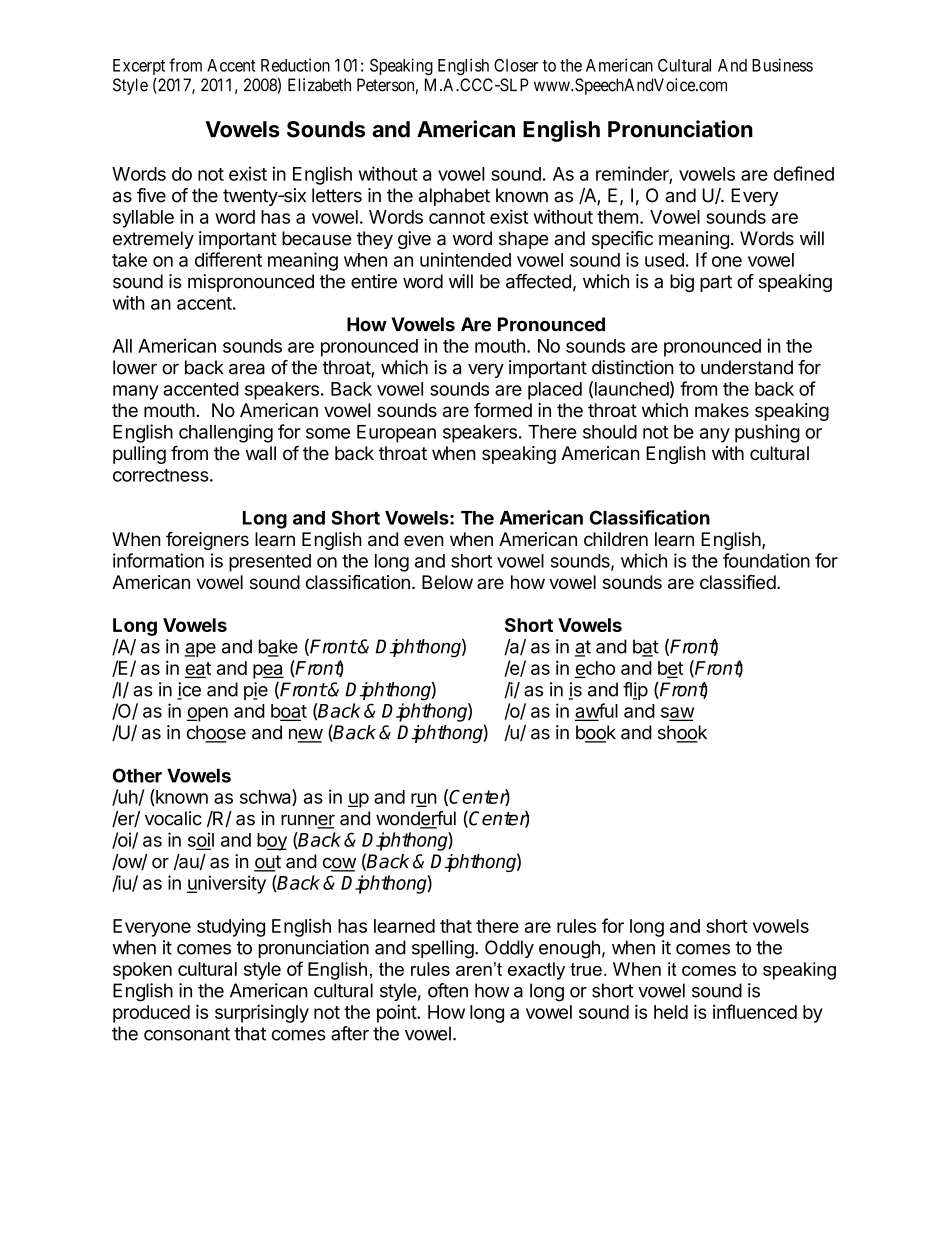  What do you see at coordinates (516, 65) in the page?
I see `Closer` at bounding box center [516, 65].
